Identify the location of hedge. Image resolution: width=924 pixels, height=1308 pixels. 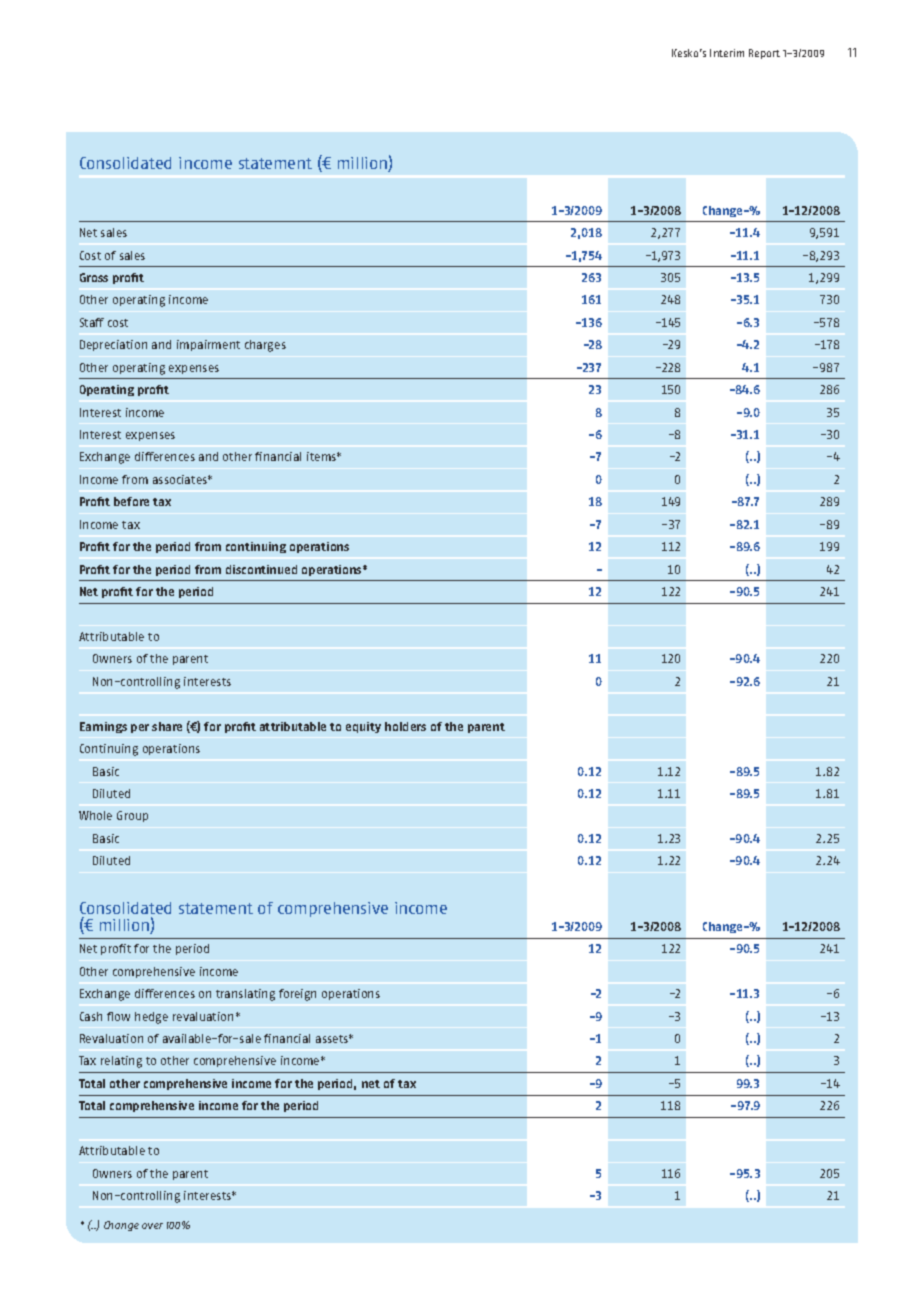
(151, 1018).
